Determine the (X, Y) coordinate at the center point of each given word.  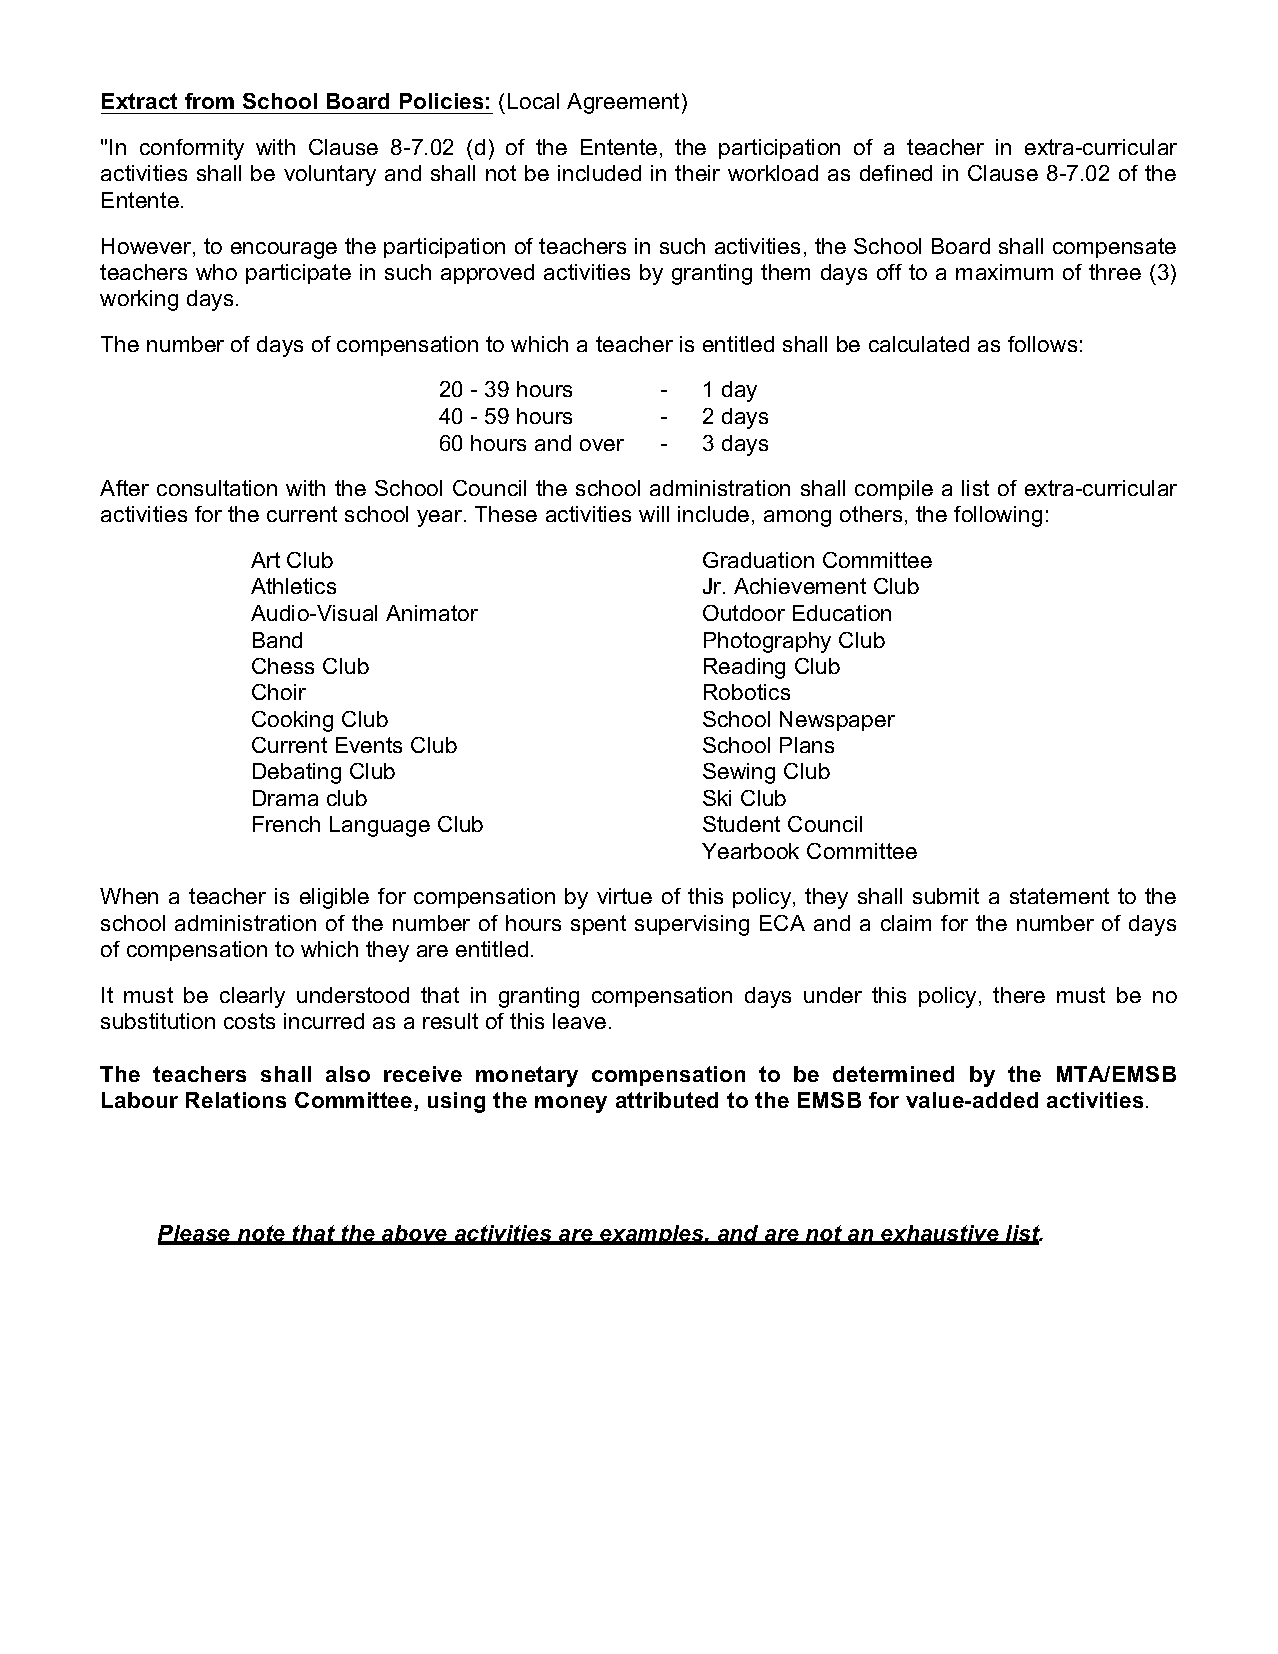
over (602, 445)
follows (1042, 344)
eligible (334, 898)
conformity (192, 149)
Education (842, 613)
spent (598, 925)
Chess (283, 666)
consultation (217, 488)
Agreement (623, 103)
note (262, 1234)
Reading (744, 668)
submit (946, 896)
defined (896, 173)
